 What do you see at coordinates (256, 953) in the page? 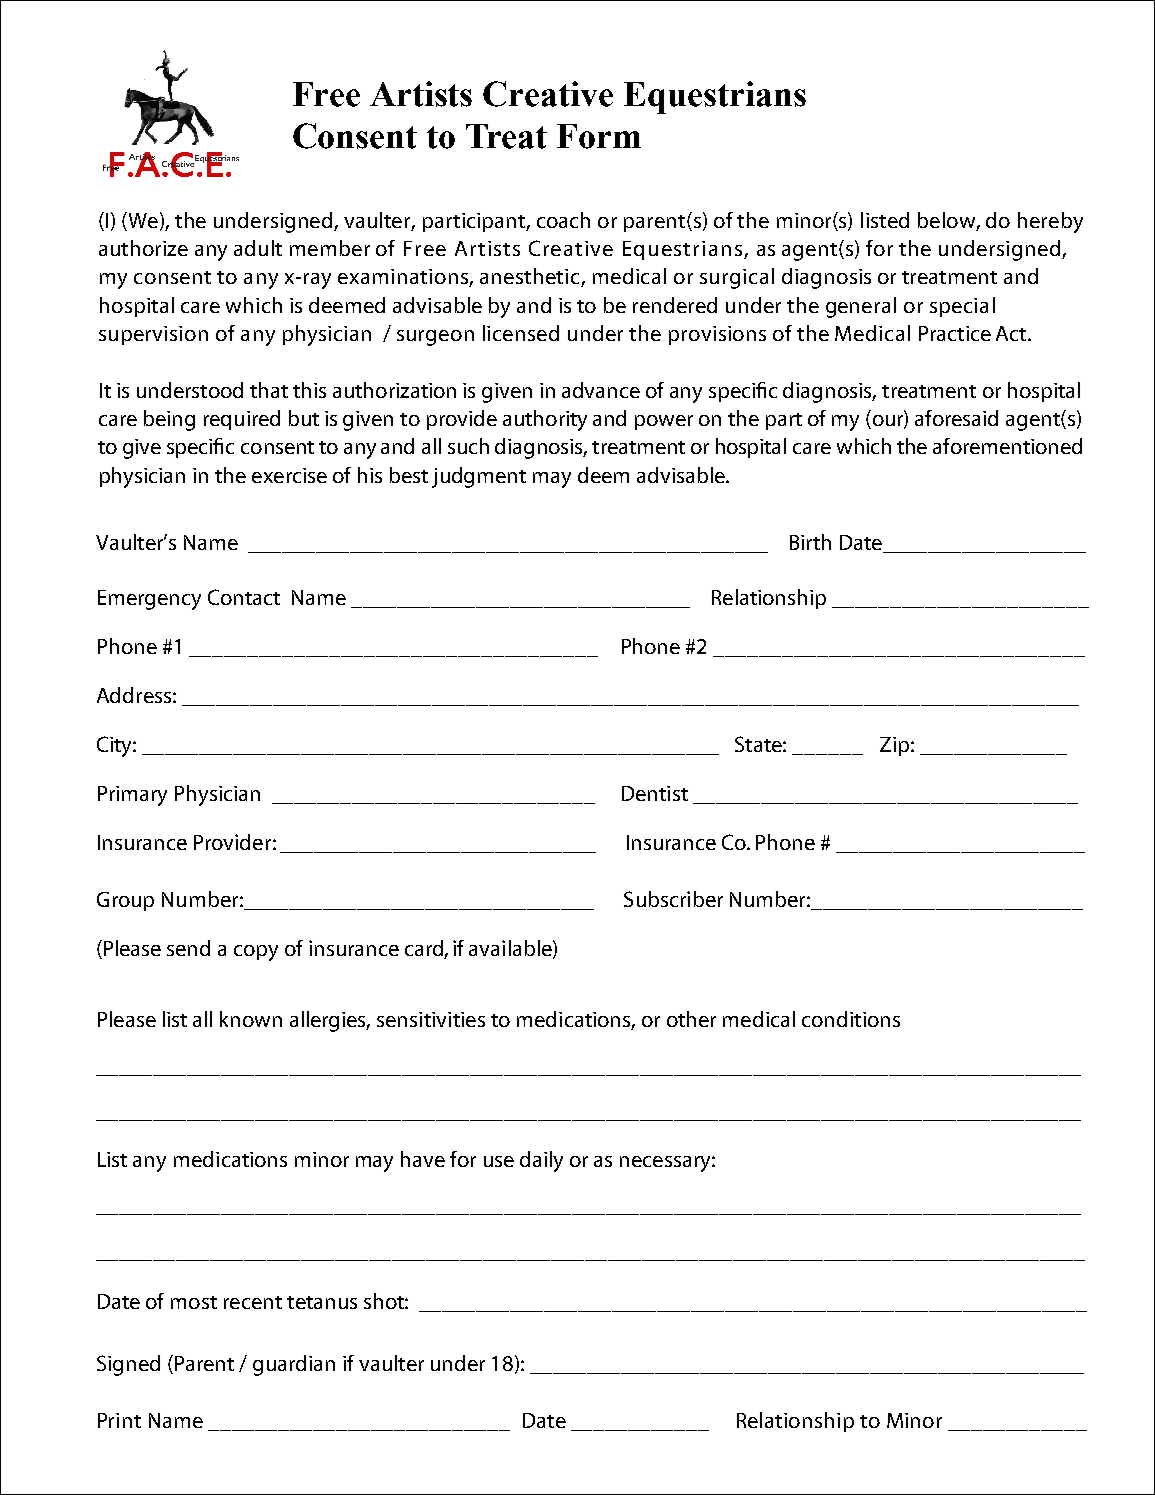
I see `copy` at bounding box center [256, 953].
